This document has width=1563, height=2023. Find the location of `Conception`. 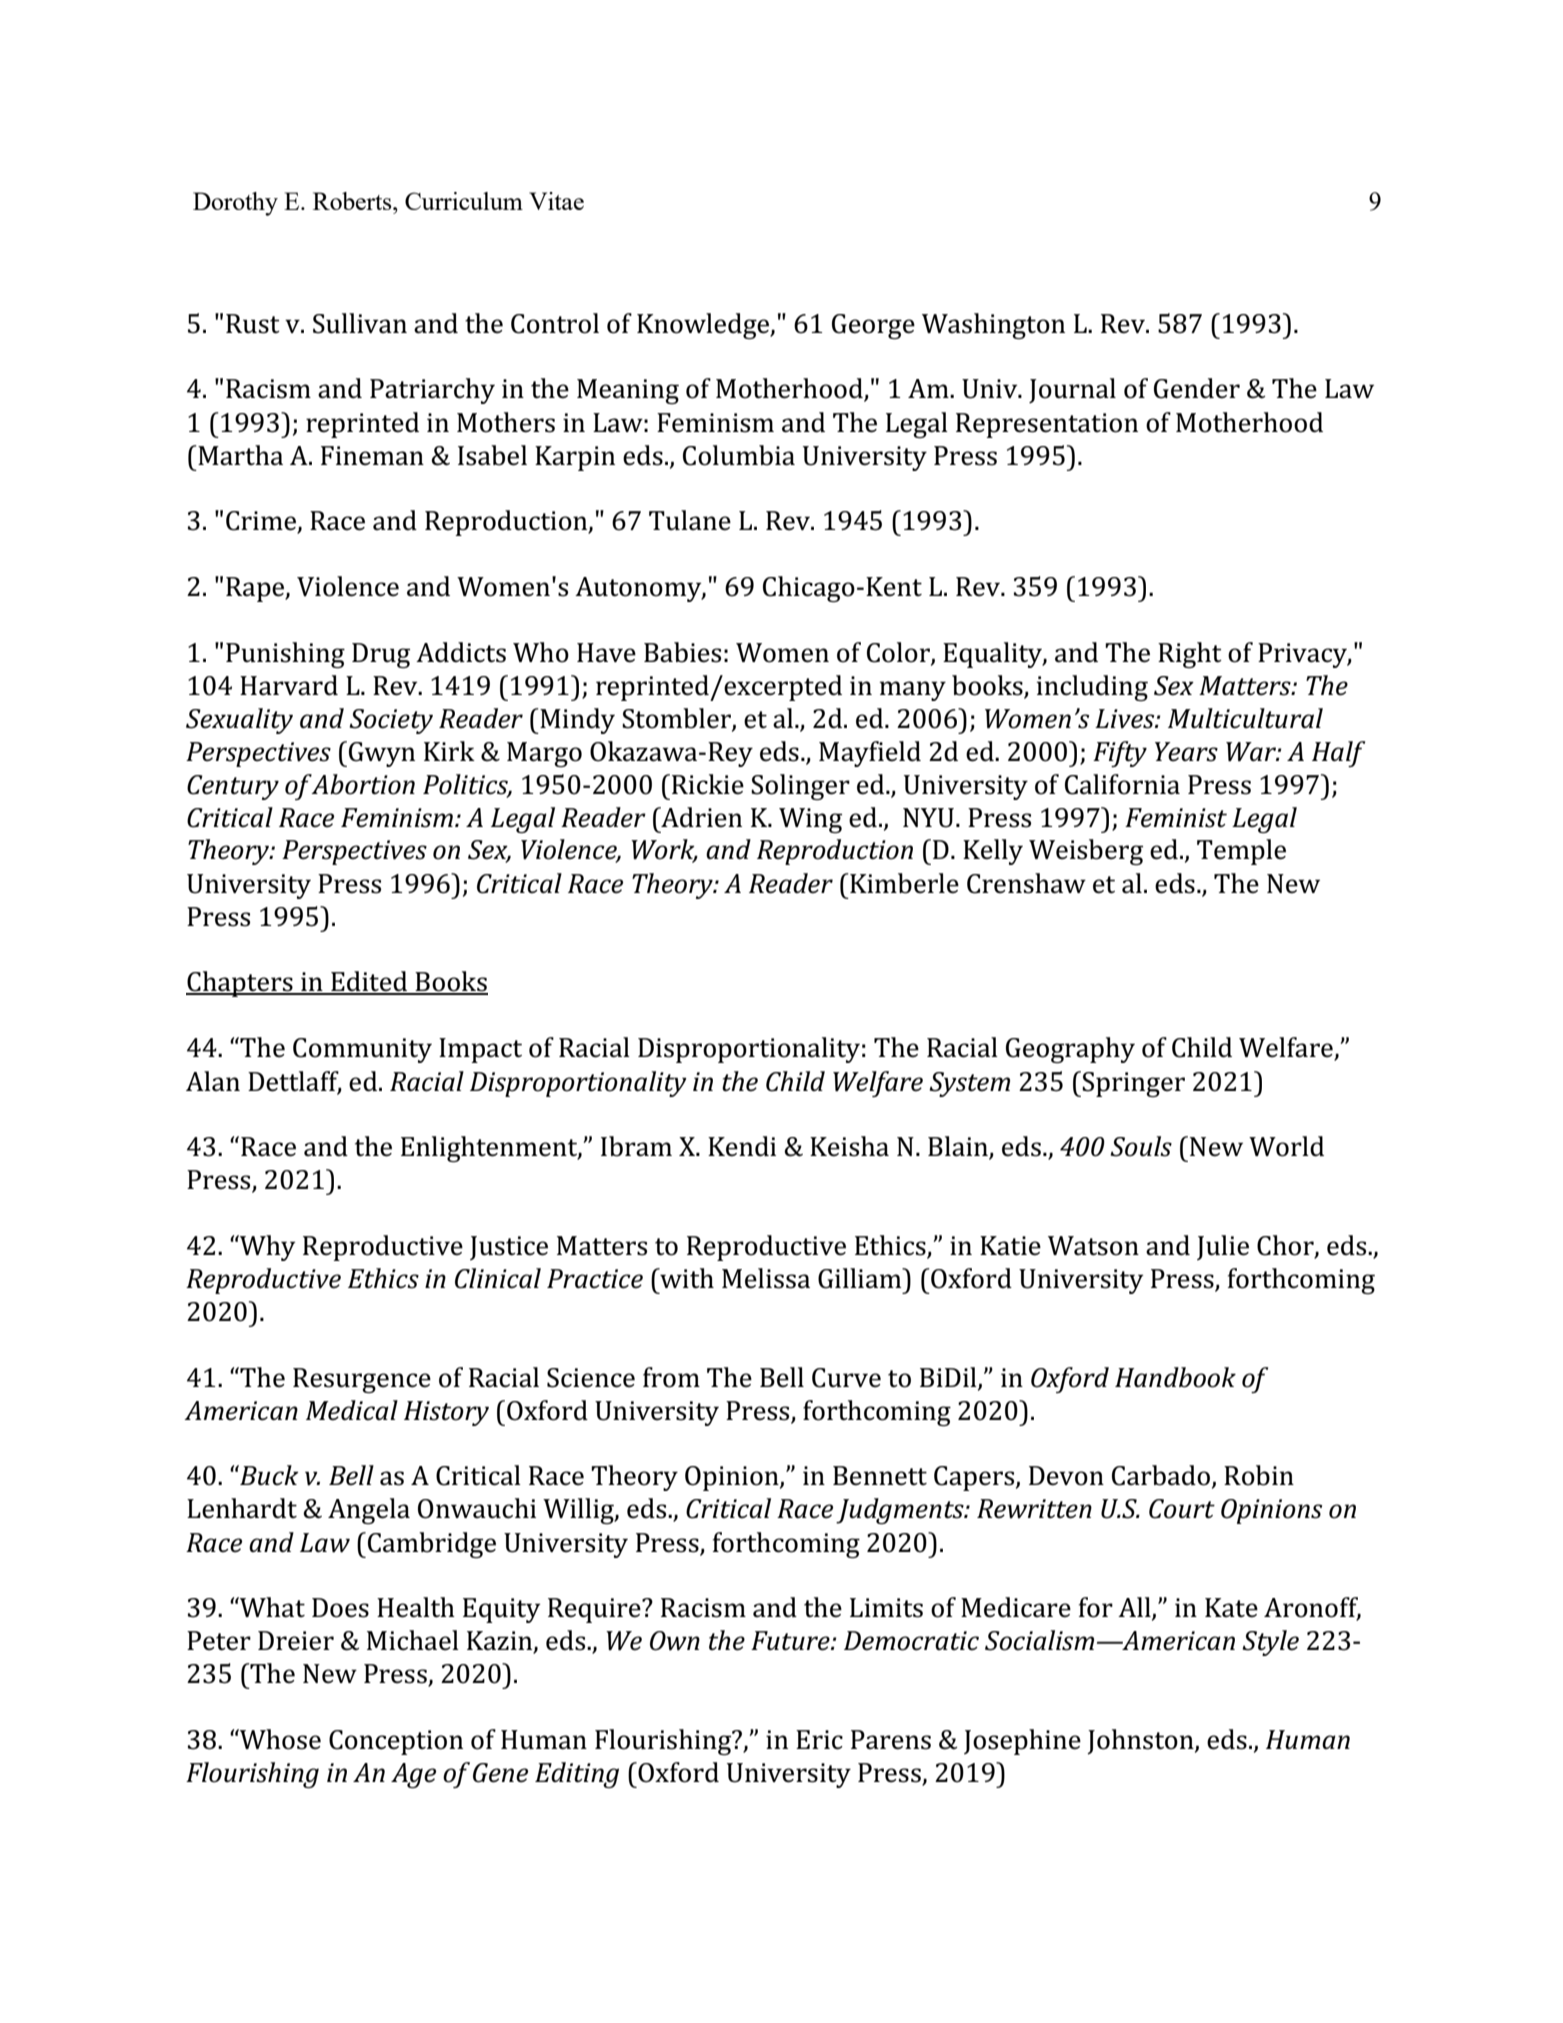

Conception is located at coordinates (396, 1742).
